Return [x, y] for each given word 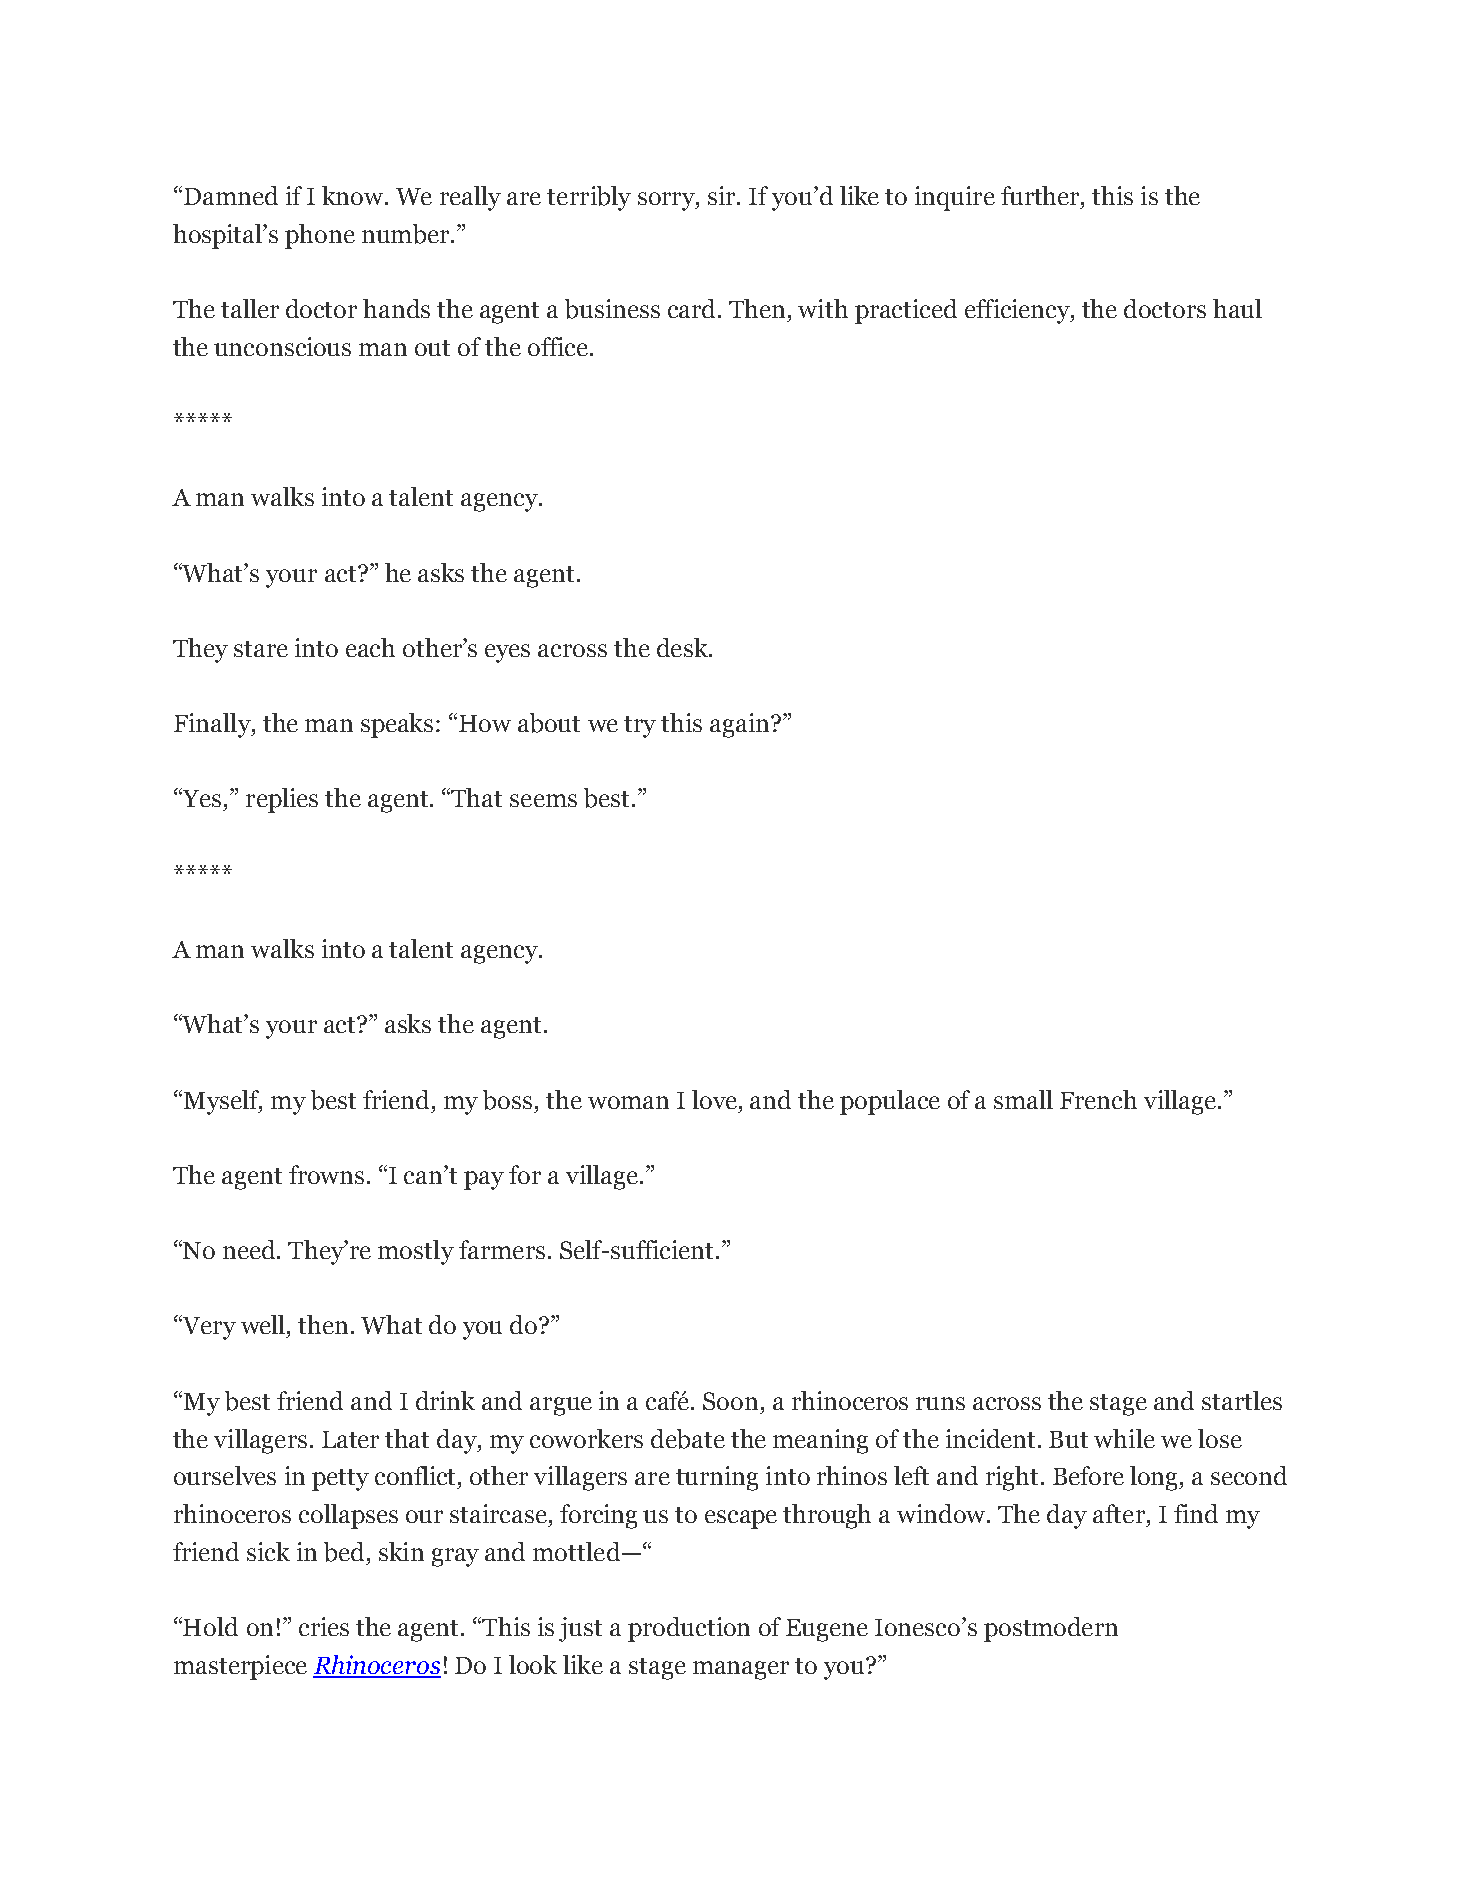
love [714, 1099]
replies [282, 800]
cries [324, 1626]
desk [683, 647]
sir [723, 195]
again [741, 725]
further [1041, 195]
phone [320, 236]
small [1023, 1099]
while [1124, 1438]
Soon [730, 1401]
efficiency [1018, 311]
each [370, 647]
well [264, 1324]
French [1098, 1099]
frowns [326, 1174]
